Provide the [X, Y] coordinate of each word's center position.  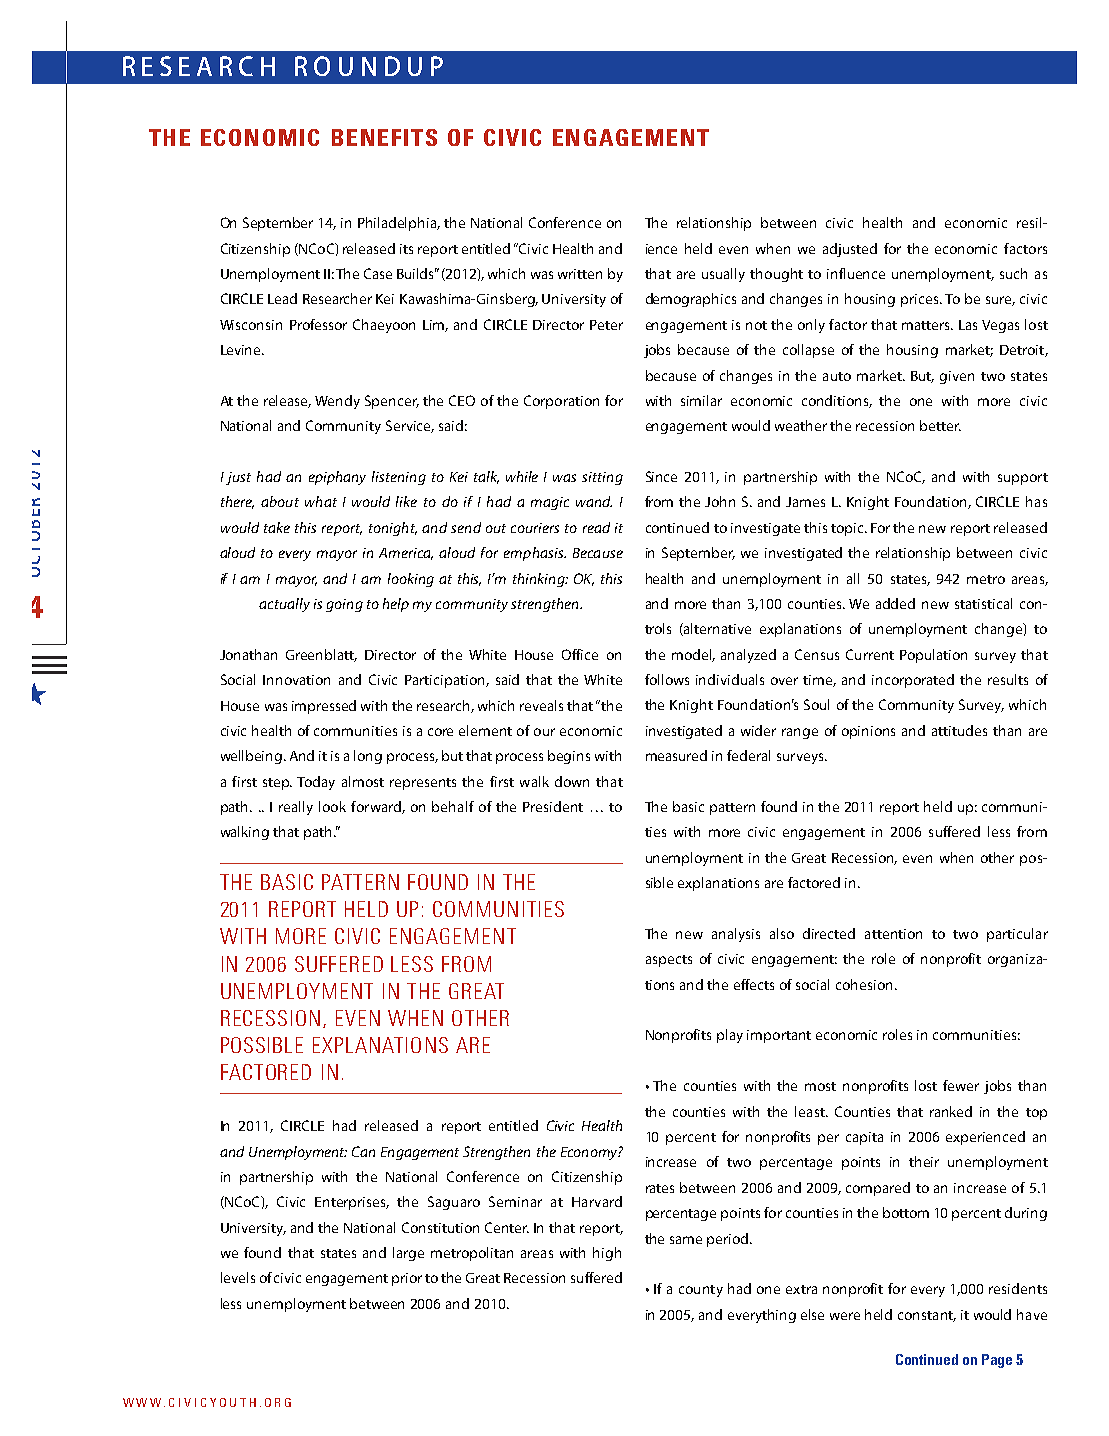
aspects [669, 961]
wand [594, 501]
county [701, 1291]
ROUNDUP [369, 66]
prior [407, 1279]
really [296, 808]
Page [997, 1361]
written [580, 274]
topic [848, 529]
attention [893, 934]
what [321, 501]
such [1013, 273]
